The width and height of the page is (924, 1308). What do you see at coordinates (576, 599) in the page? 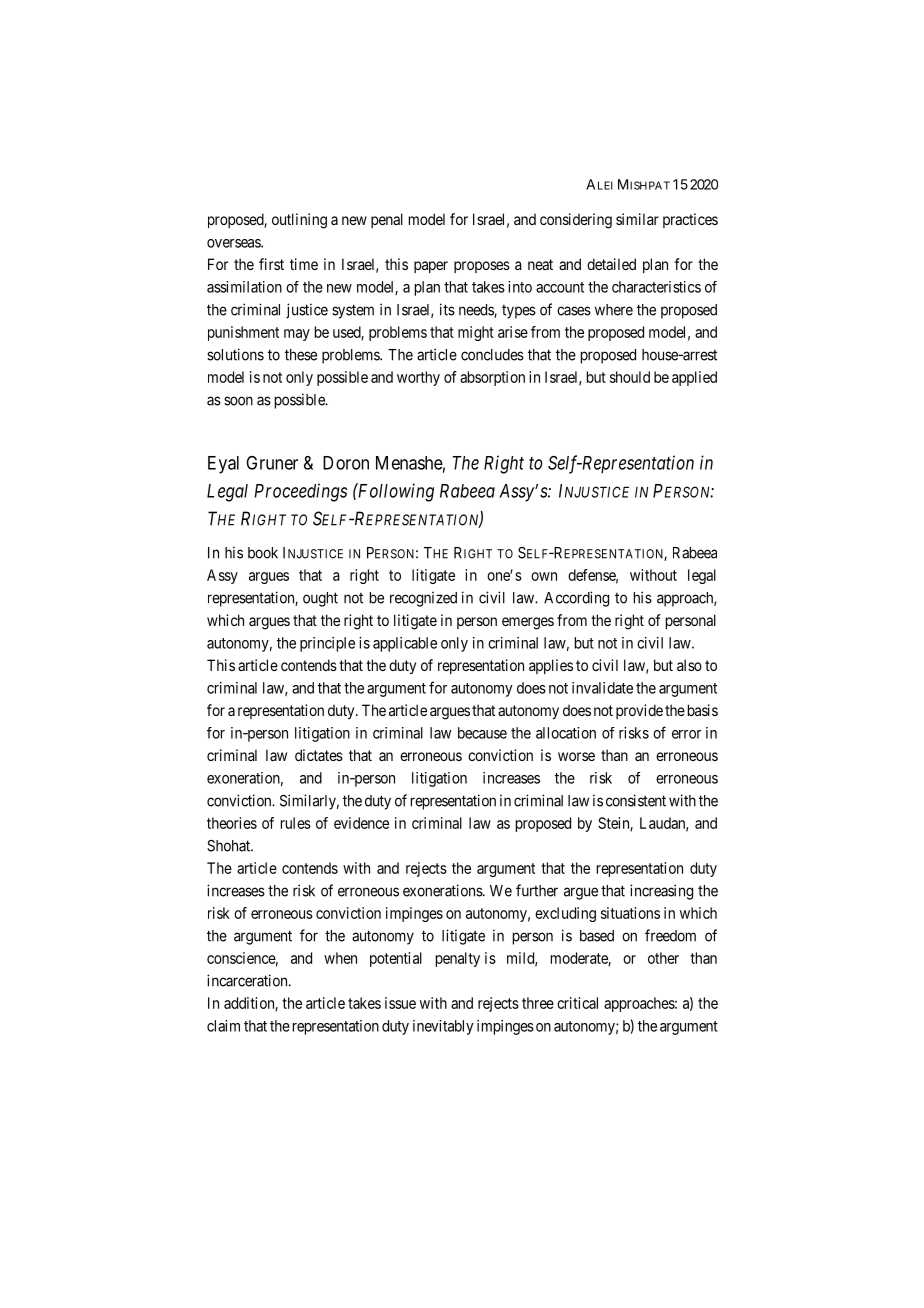
I see `According` at bounding box center [576, 599].
